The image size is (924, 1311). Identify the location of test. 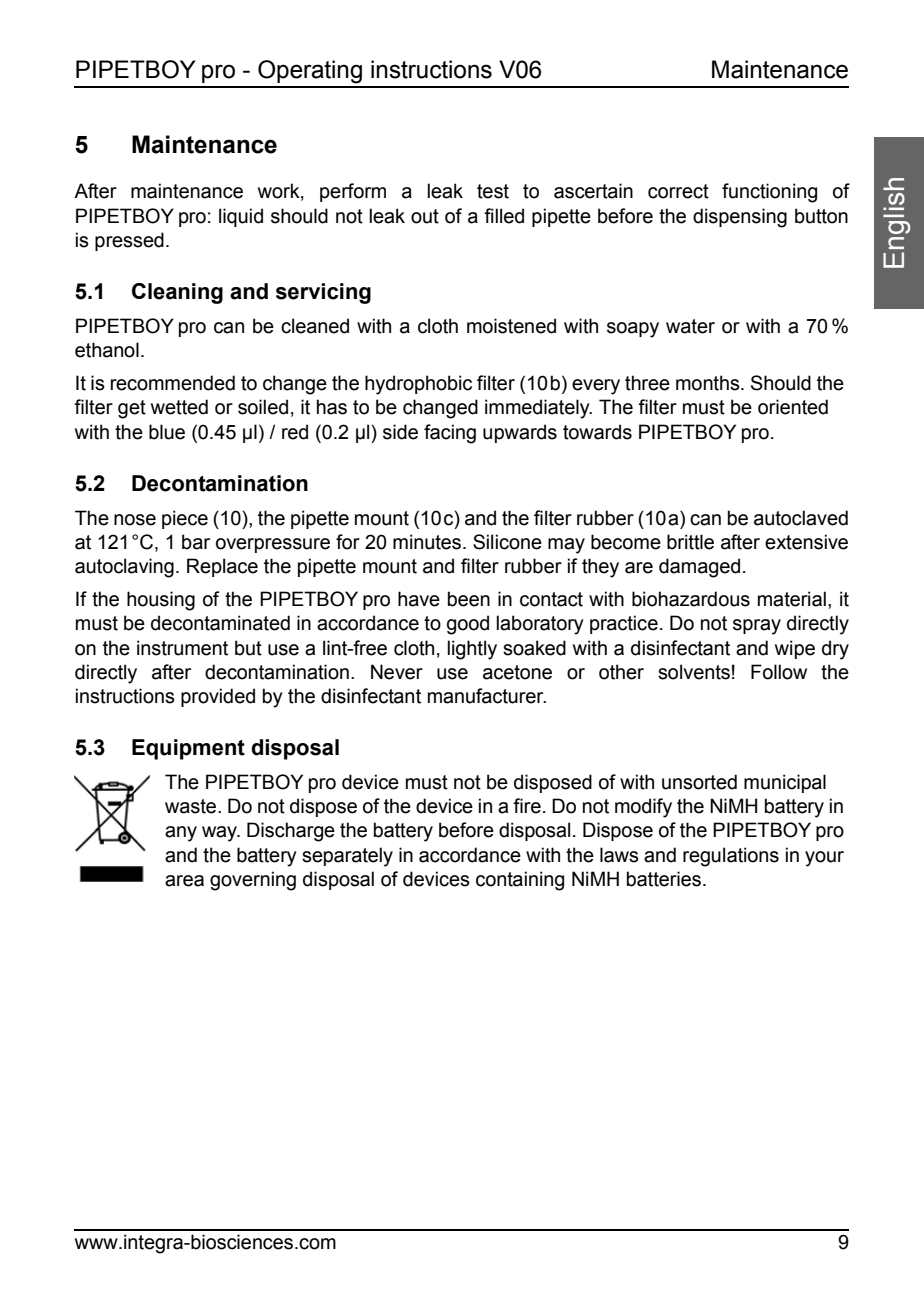
(493, 191).
